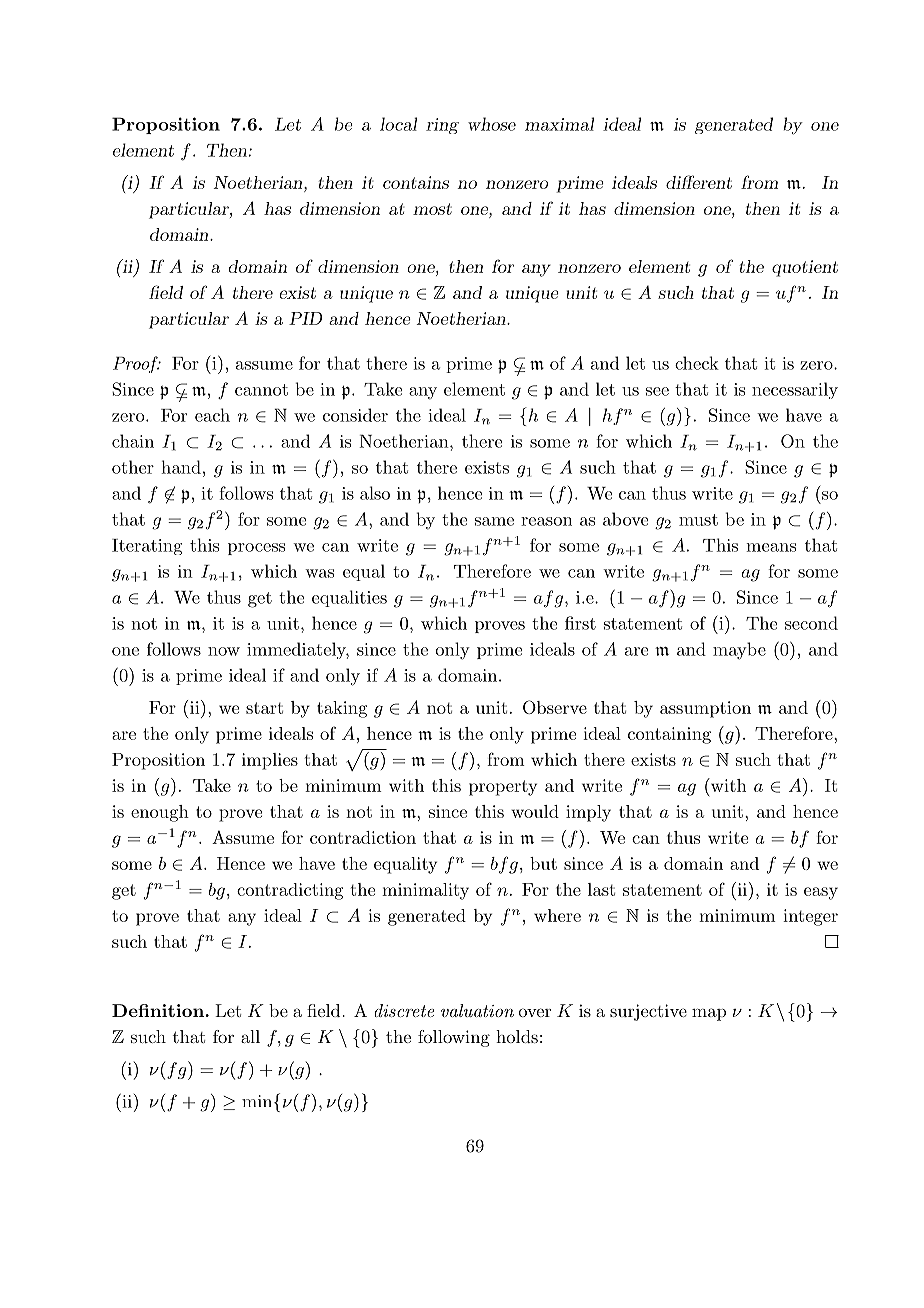 Image resolution: width=924 pixels, height=1308 pixels. I want to click on check, so click(697, 363).
